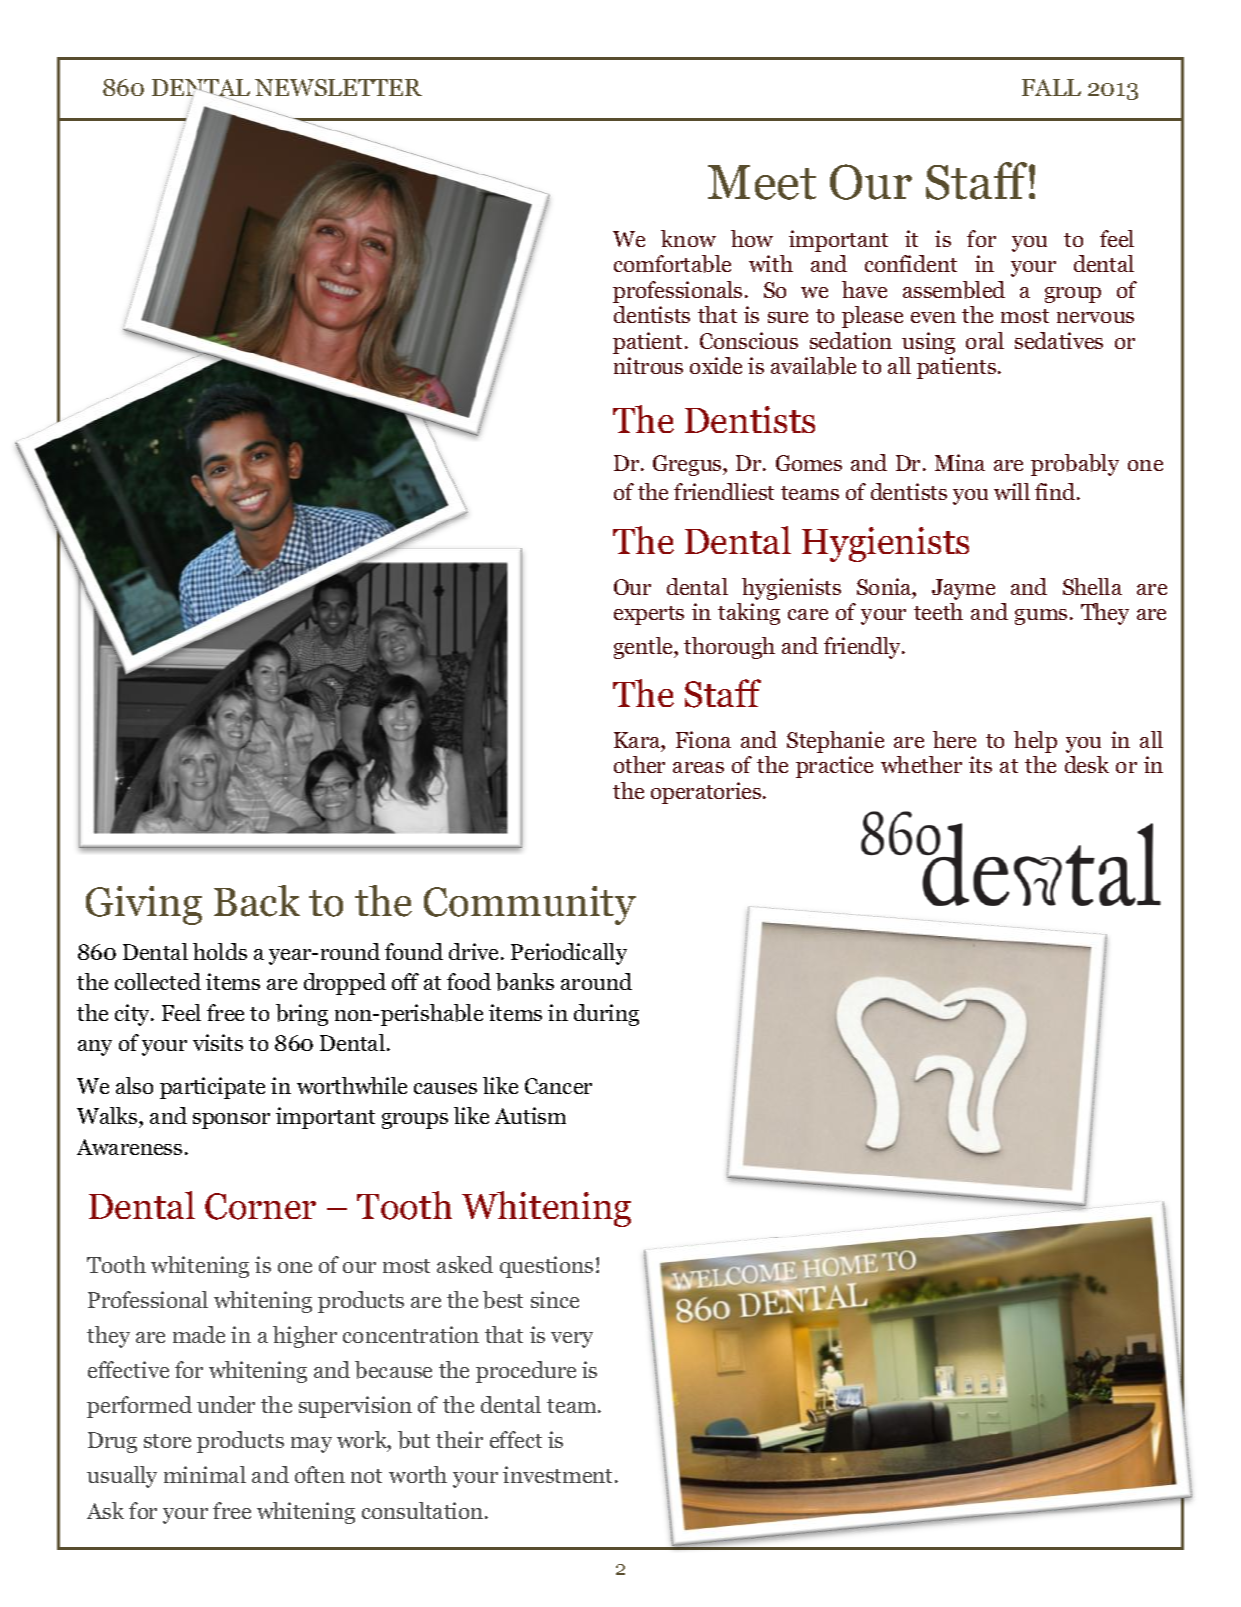 This document has height=1607, width=1241. I want to click on Back, so click(257, 901).
